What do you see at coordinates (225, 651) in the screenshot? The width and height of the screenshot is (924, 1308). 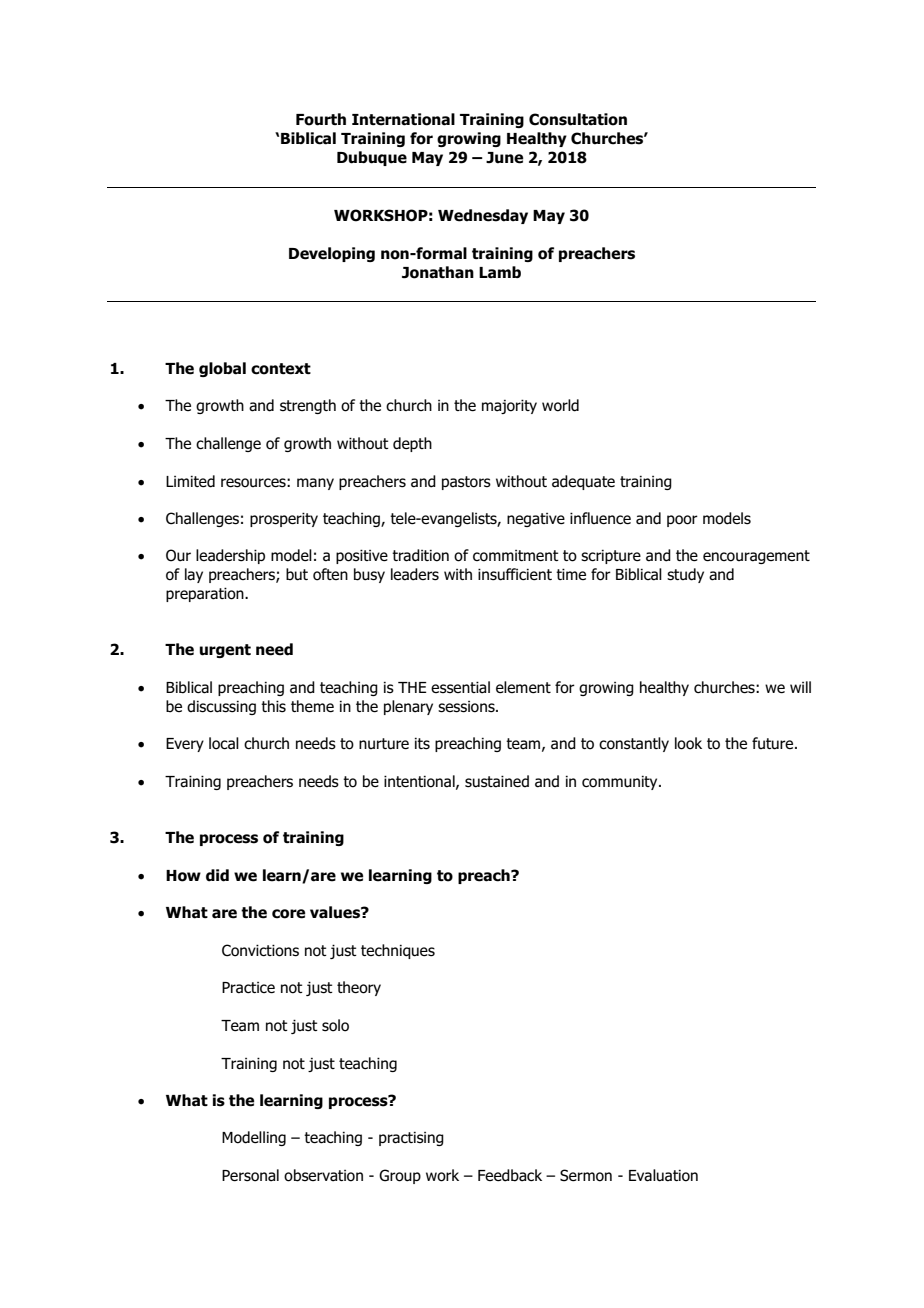 I see `urgent` at bounding box center [225, 651].
